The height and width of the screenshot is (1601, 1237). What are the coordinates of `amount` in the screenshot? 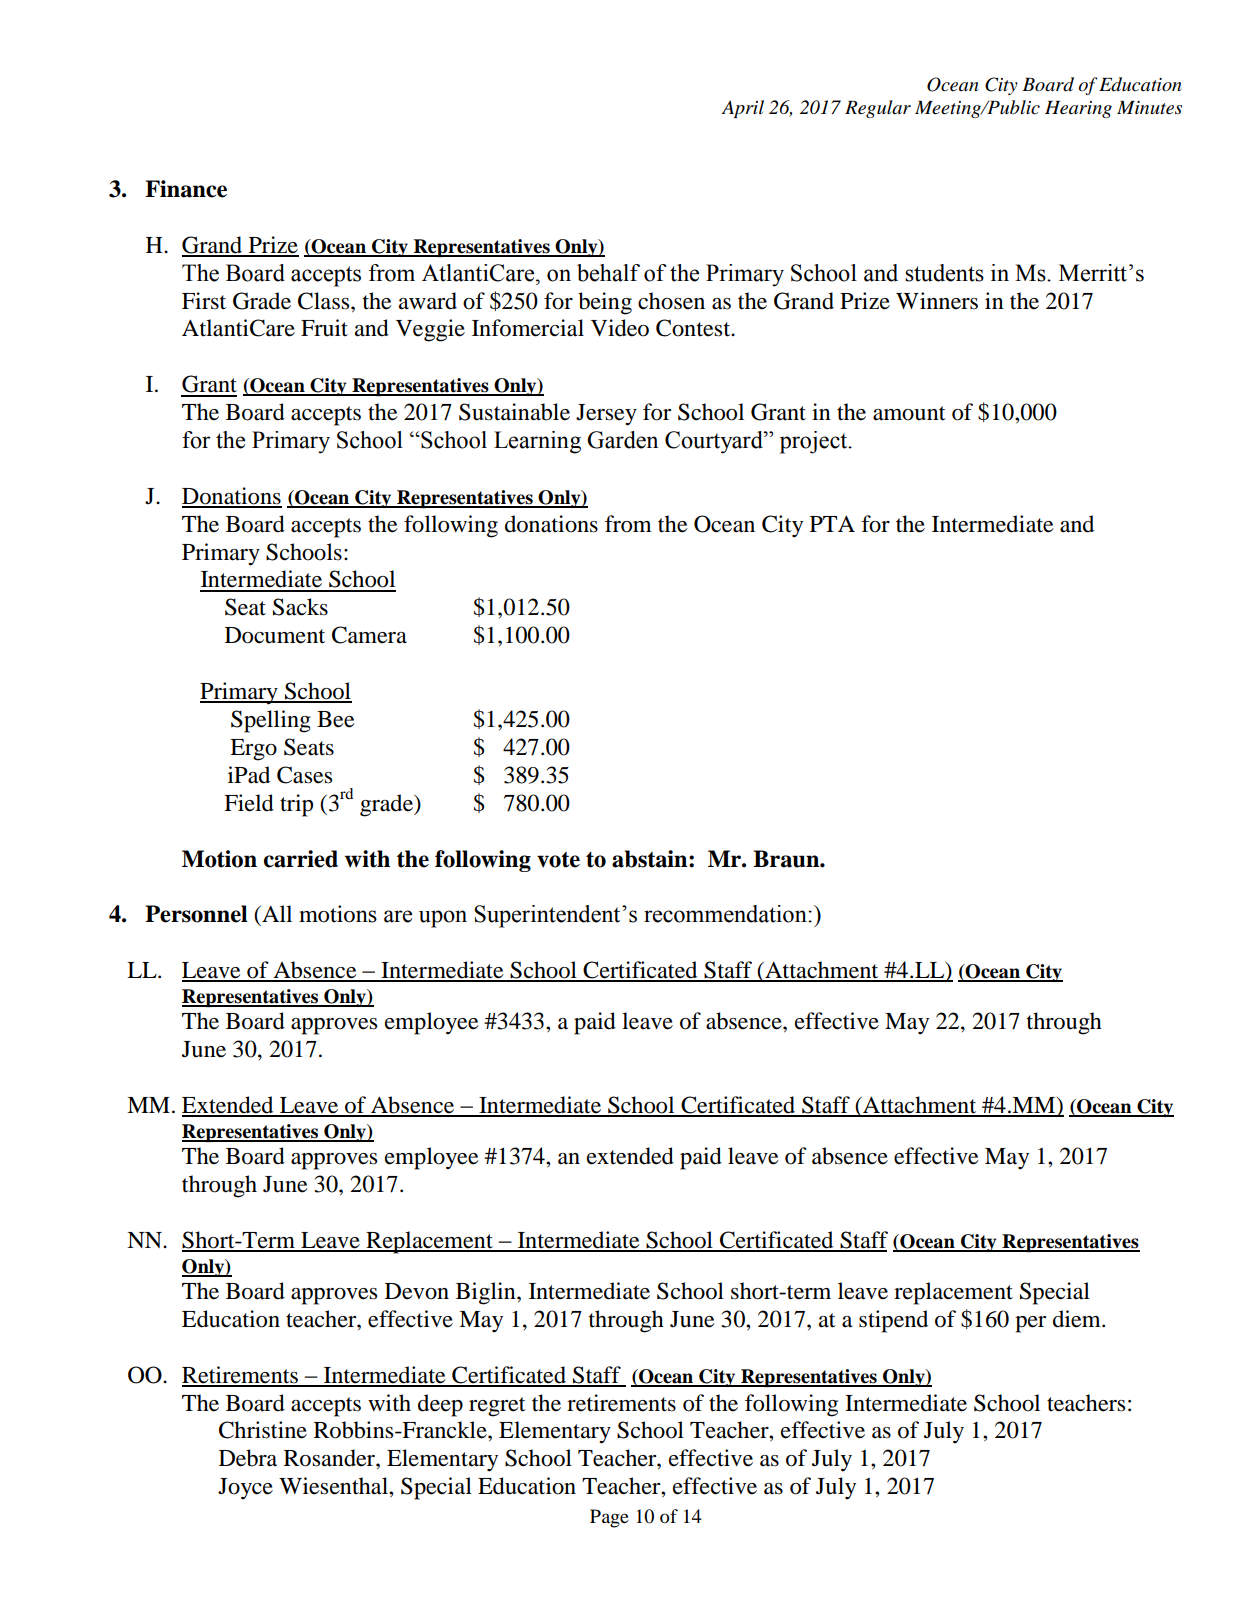 It's located at (909, 413).
